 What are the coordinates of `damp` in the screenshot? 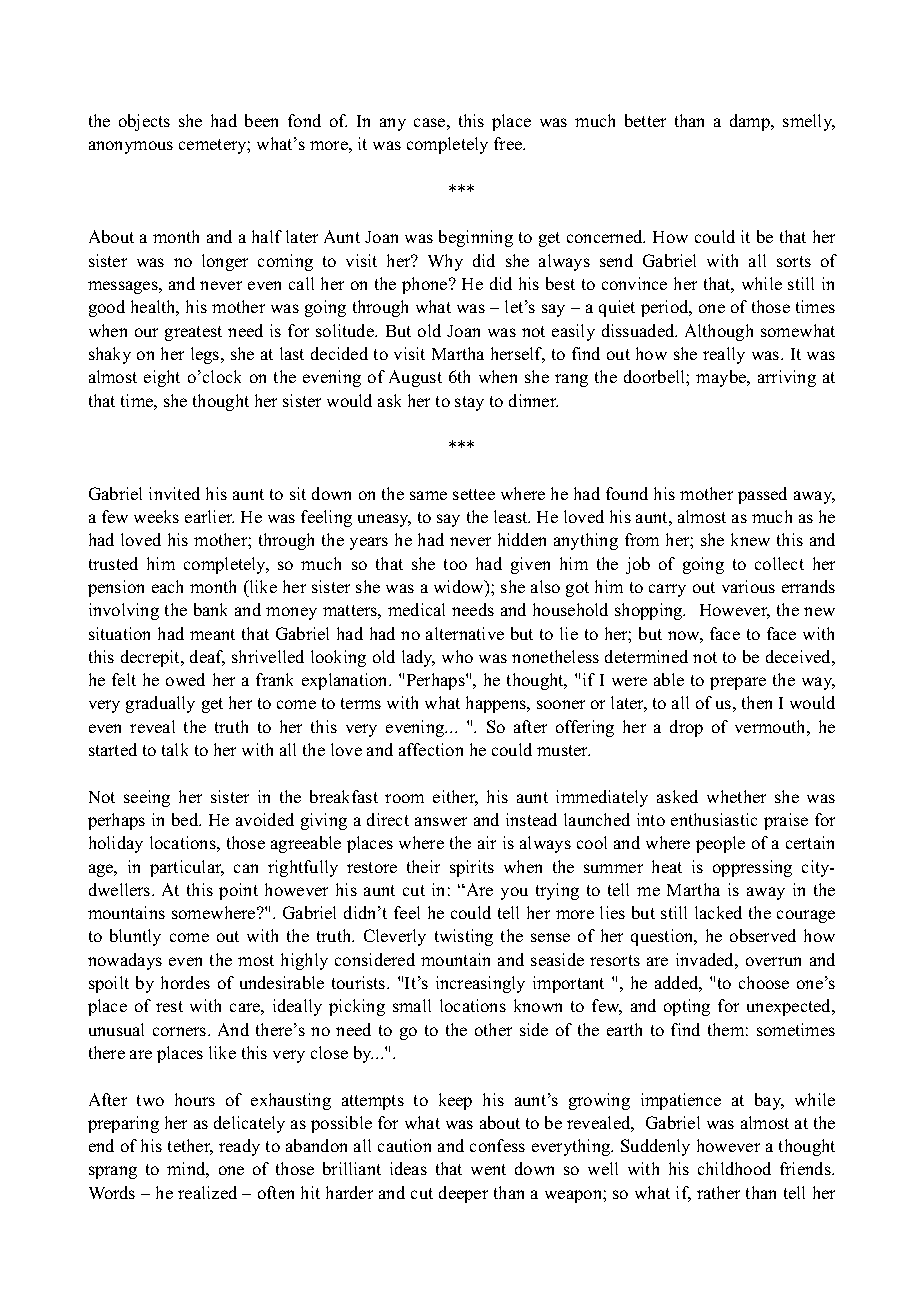 It's located at (751, 122).
